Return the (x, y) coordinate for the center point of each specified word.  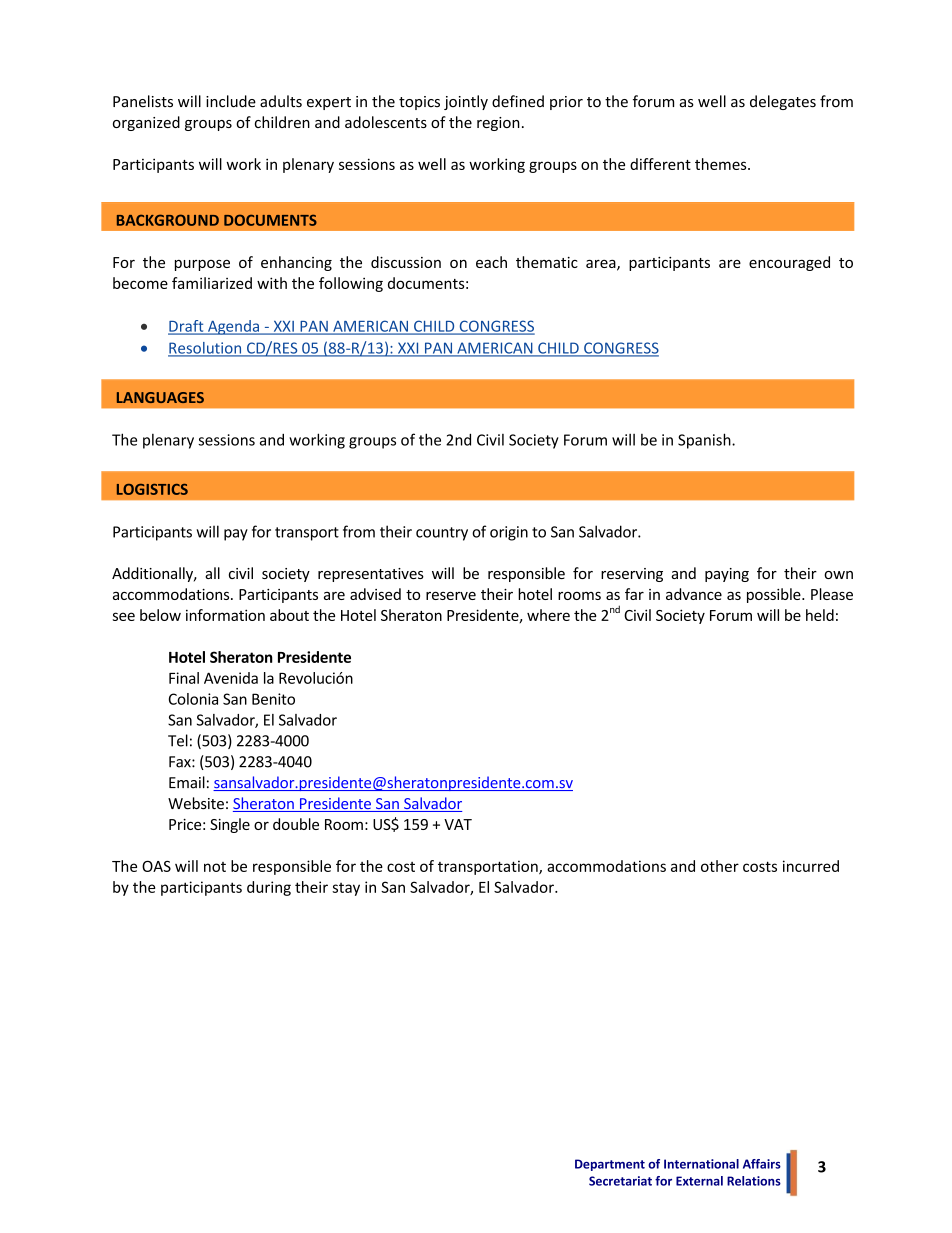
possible (775, 595)
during (269, 888)
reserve (451, 595)
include (231, 101)
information (225, 615)
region (498, 124)
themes (722, 164)
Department (610, 1165)
